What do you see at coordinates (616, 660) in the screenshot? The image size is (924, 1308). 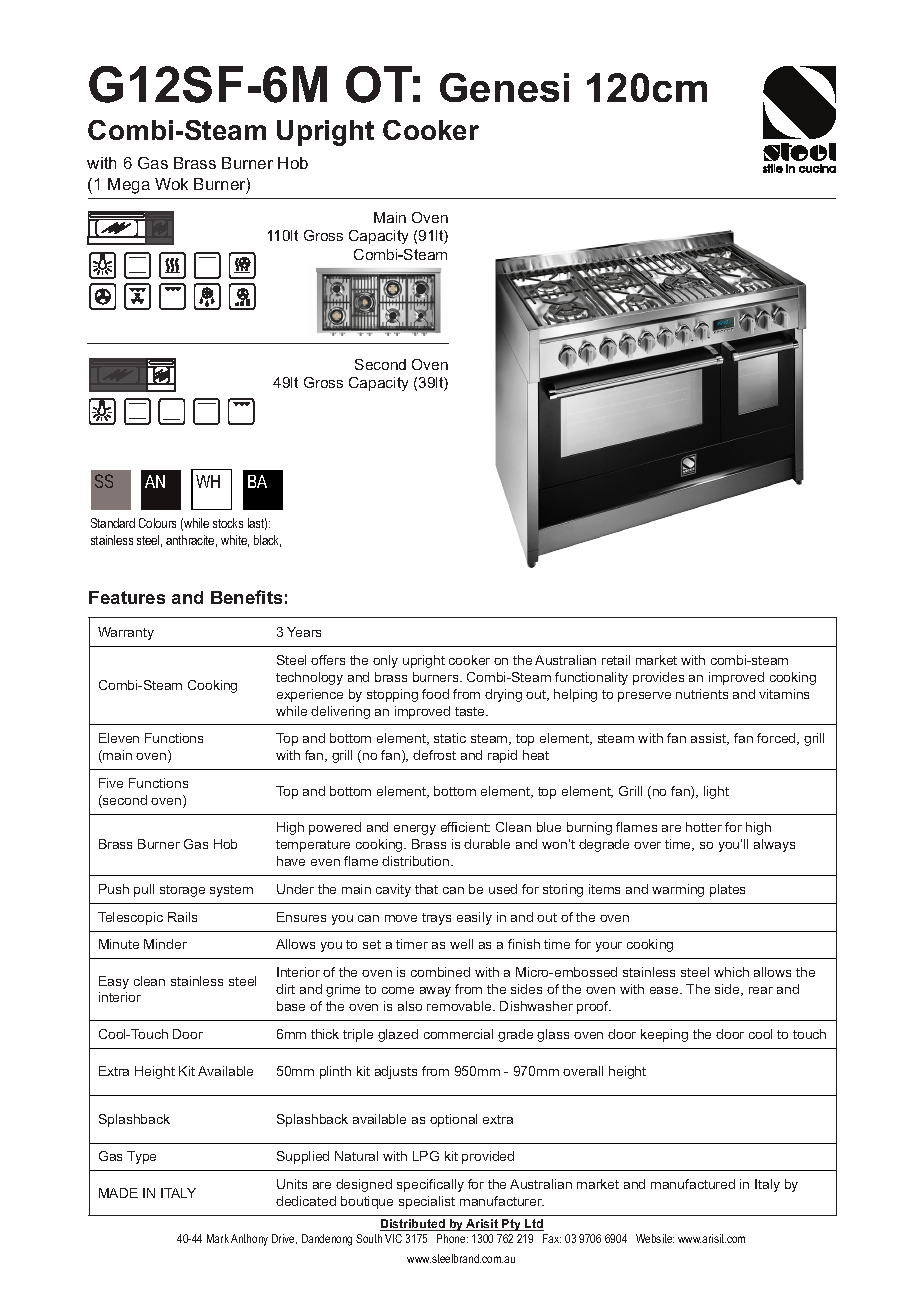 I see `retail` at bounding box center [616, 660].
